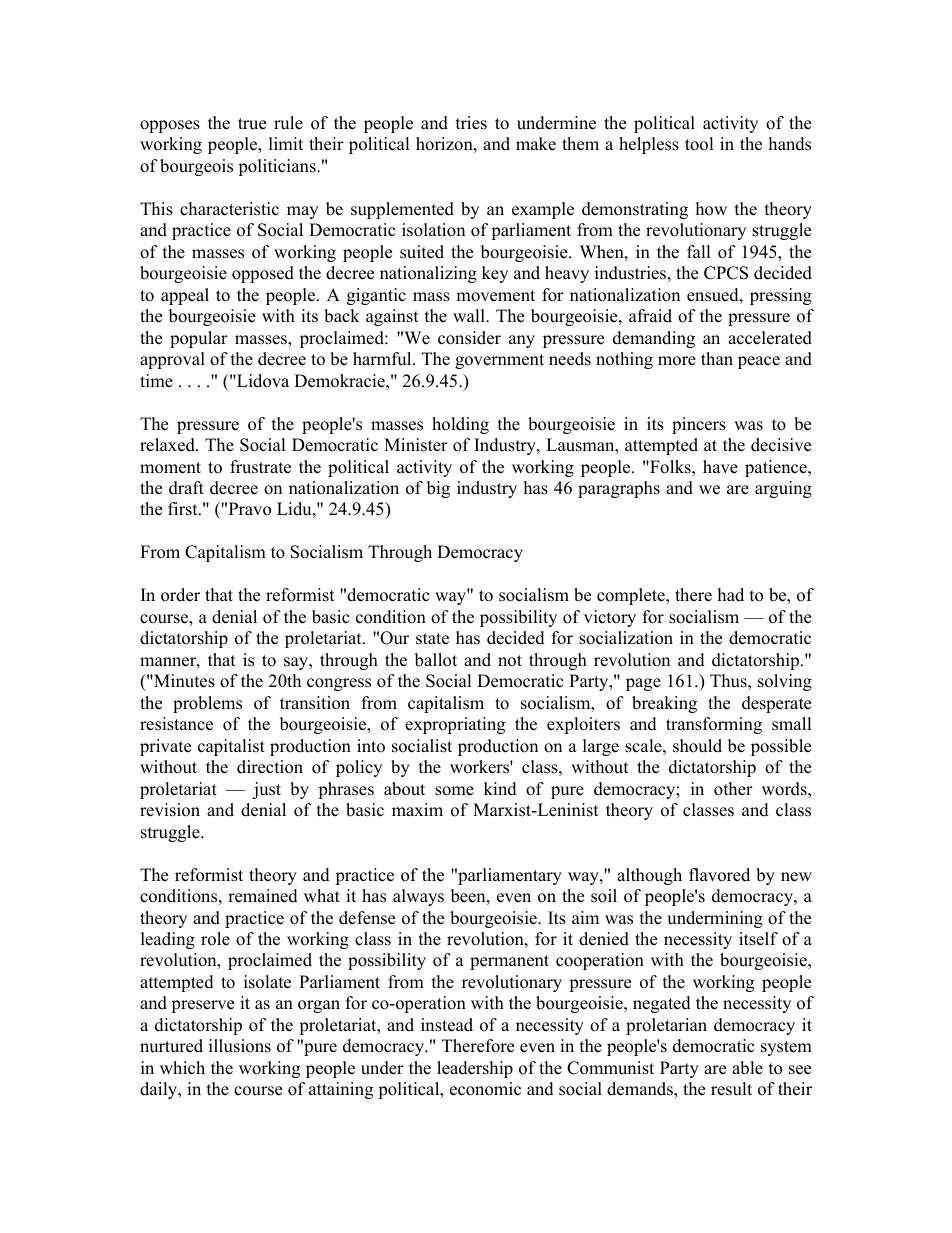 This image has height=1233, width=952. What do you see at coordinates (536, 144) in the image?
I see `make` at bounding box center [536, 144].
